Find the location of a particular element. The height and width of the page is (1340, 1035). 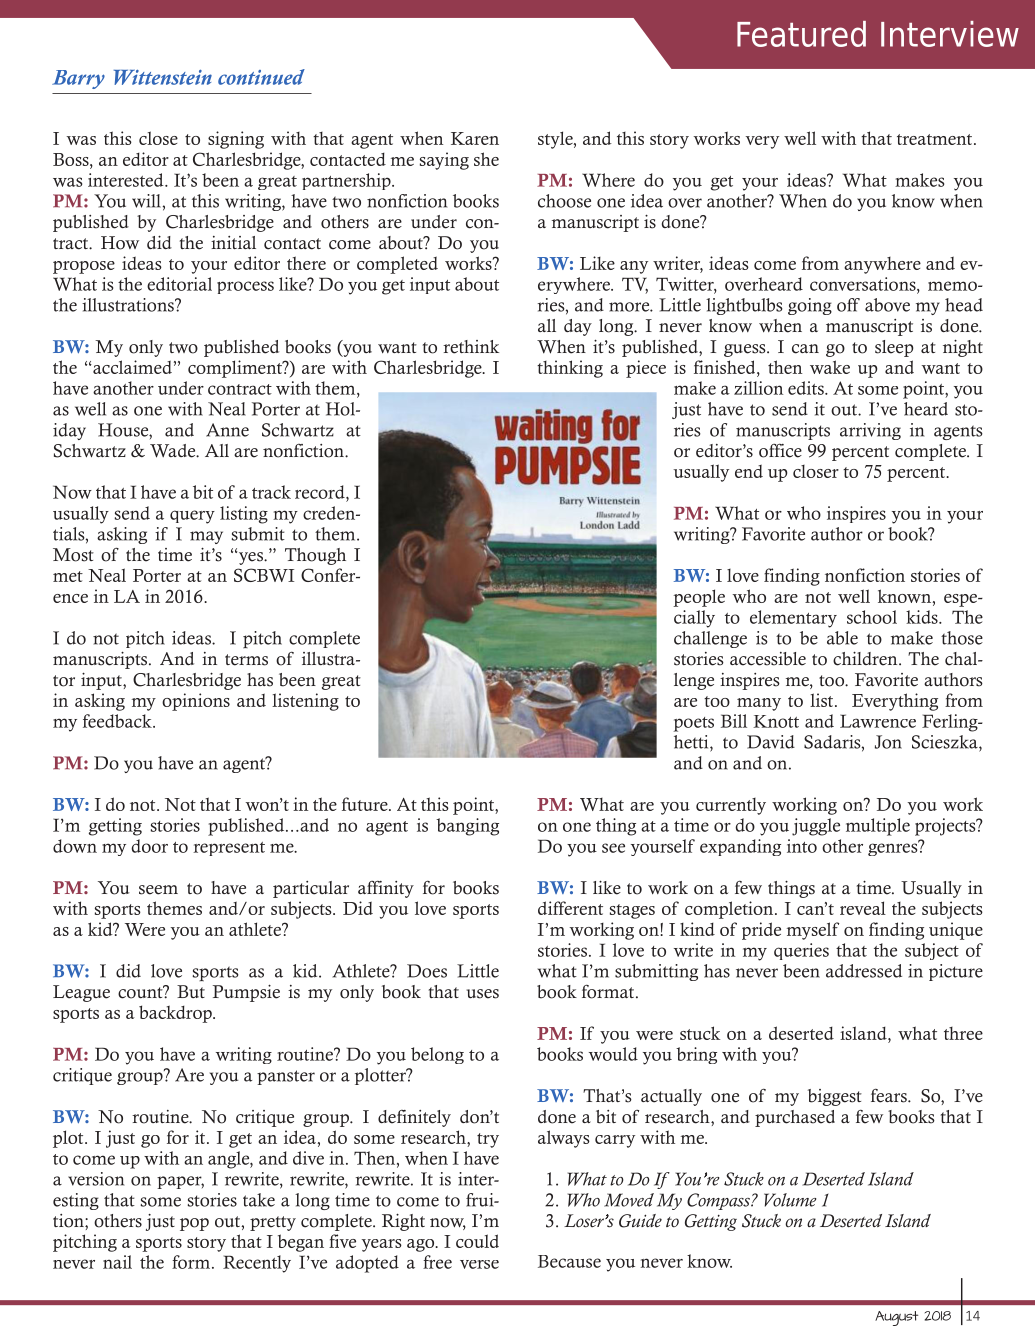

Karen is located at coordinates (475, 138).
